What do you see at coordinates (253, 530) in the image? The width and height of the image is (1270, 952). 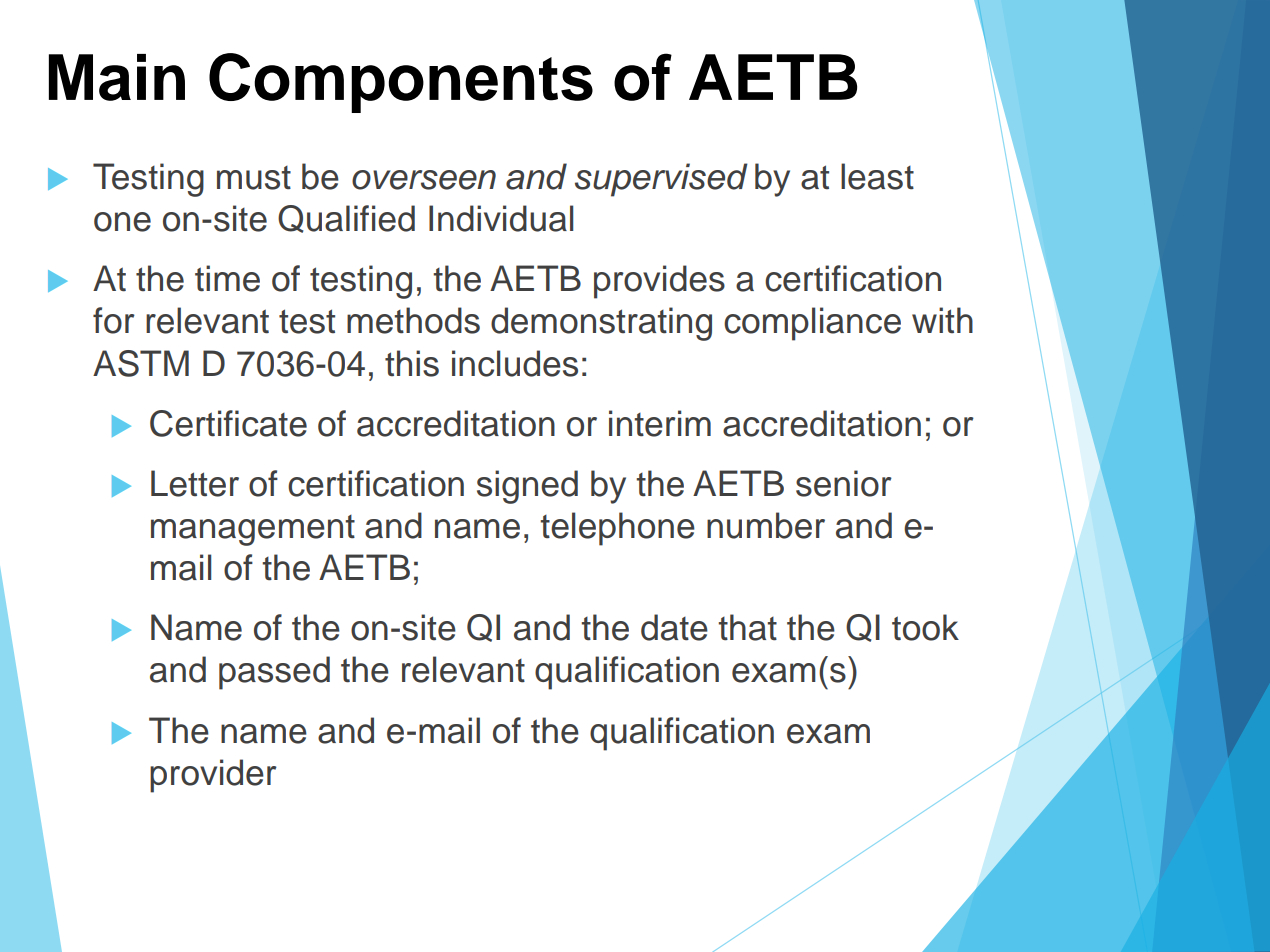 I see `management` at bounding box center [253, 530].
